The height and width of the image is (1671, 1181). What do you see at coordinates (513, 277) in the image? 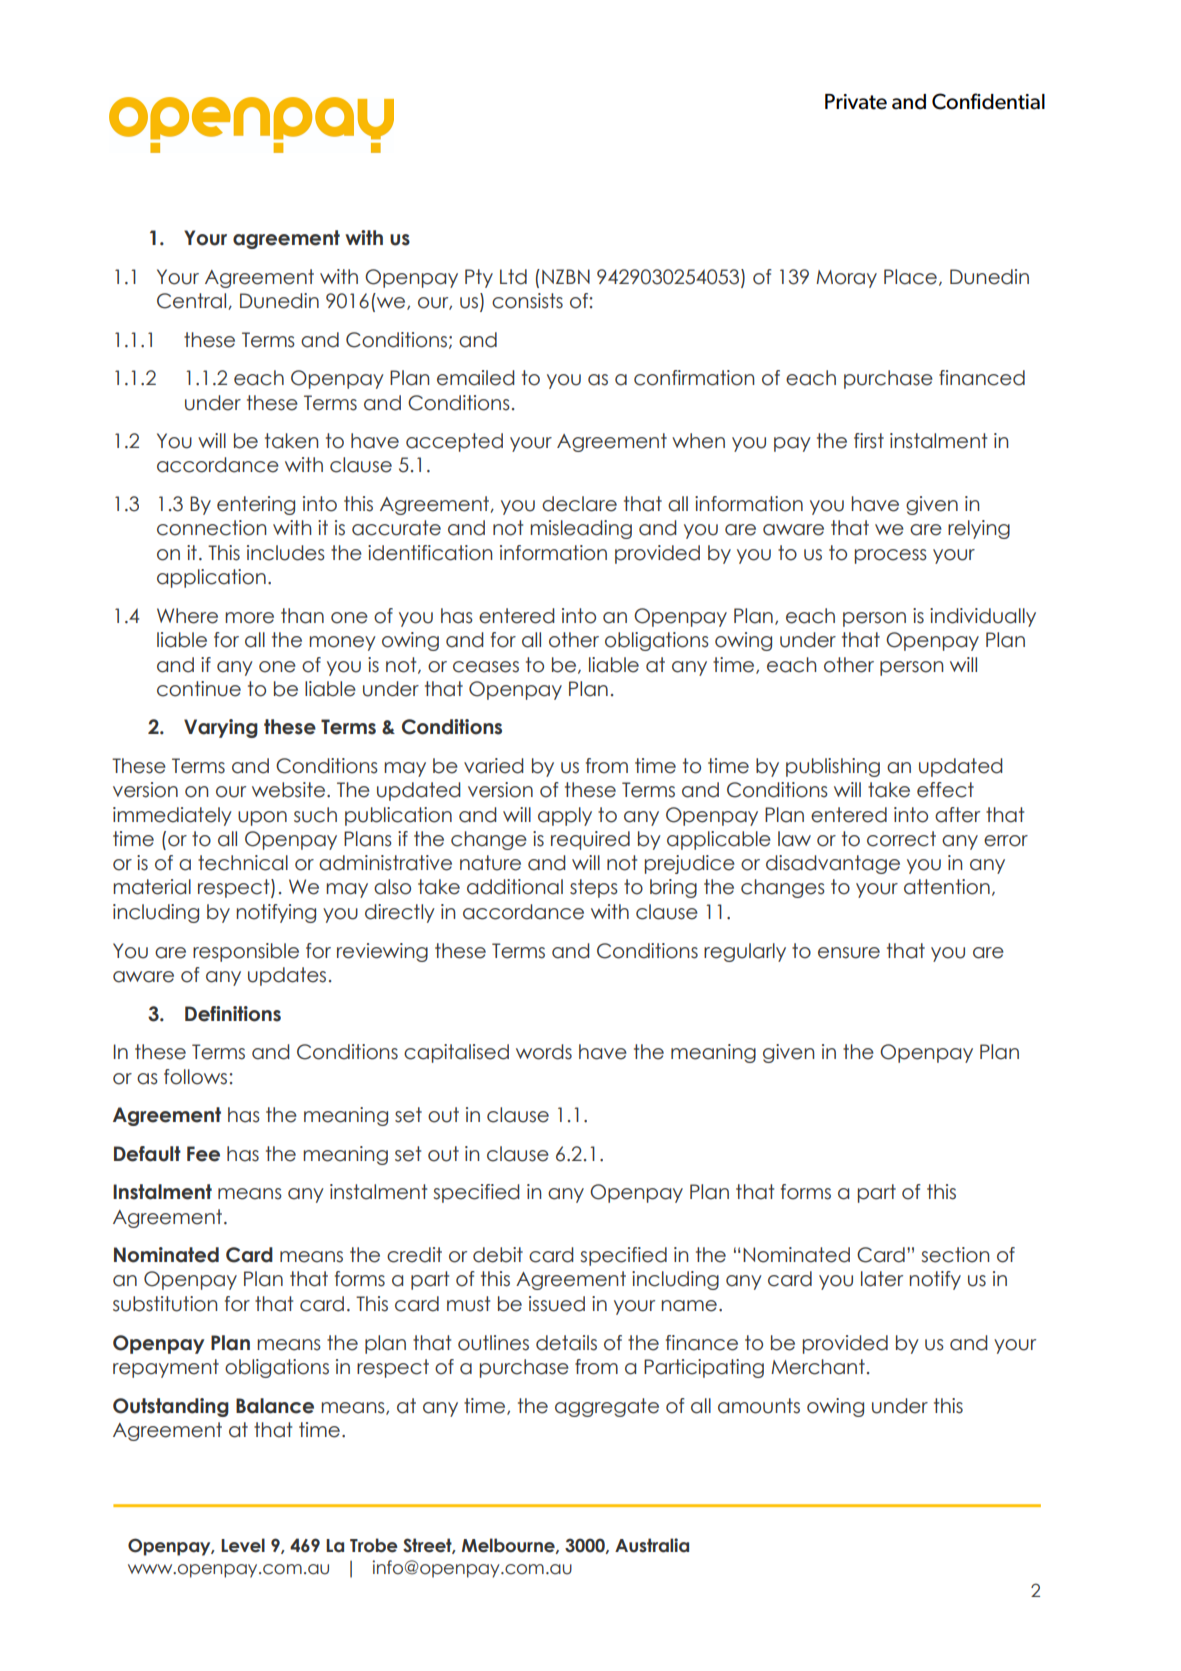
I see `Ltd` at bounding box center [513, 277].
